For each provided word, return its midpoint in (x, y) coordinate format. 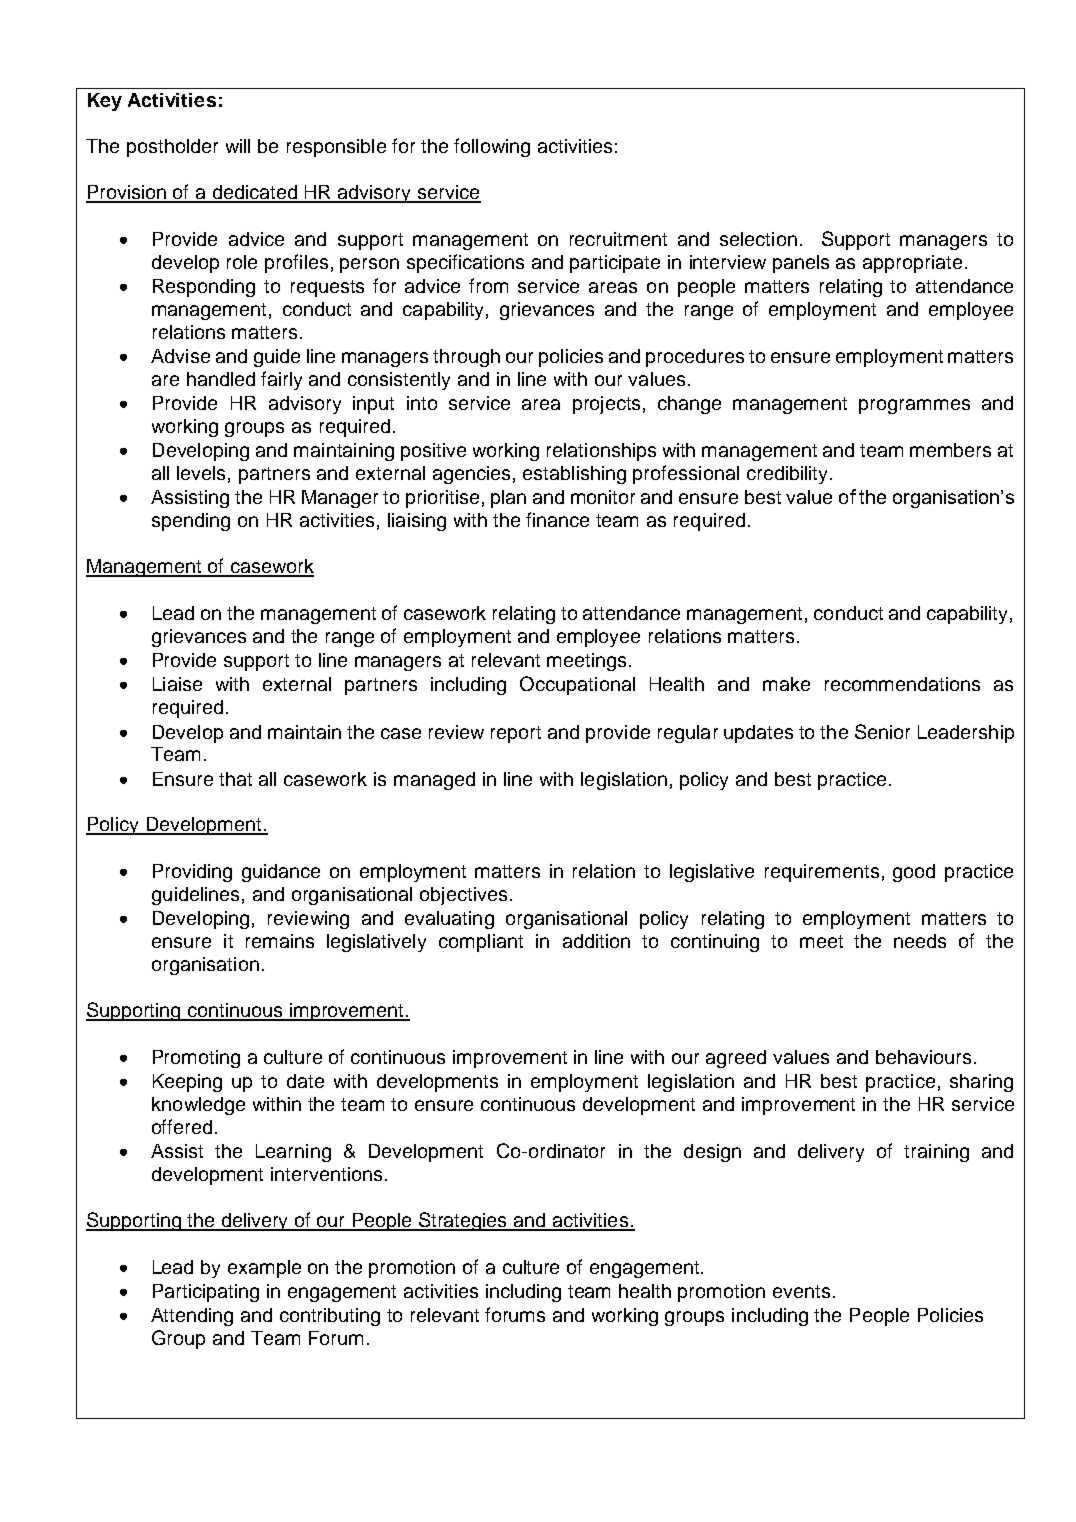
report (516, 734)
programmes (914, 406)
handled (221, 379)
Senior (882, 731)
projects (606, 405)
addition (596, 941)
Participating (206, 1293)
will (238, 146)
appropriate (912, 264)
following (492, 147)
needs (920, 941)
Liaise (177, 684)
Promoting (196, 1059)
